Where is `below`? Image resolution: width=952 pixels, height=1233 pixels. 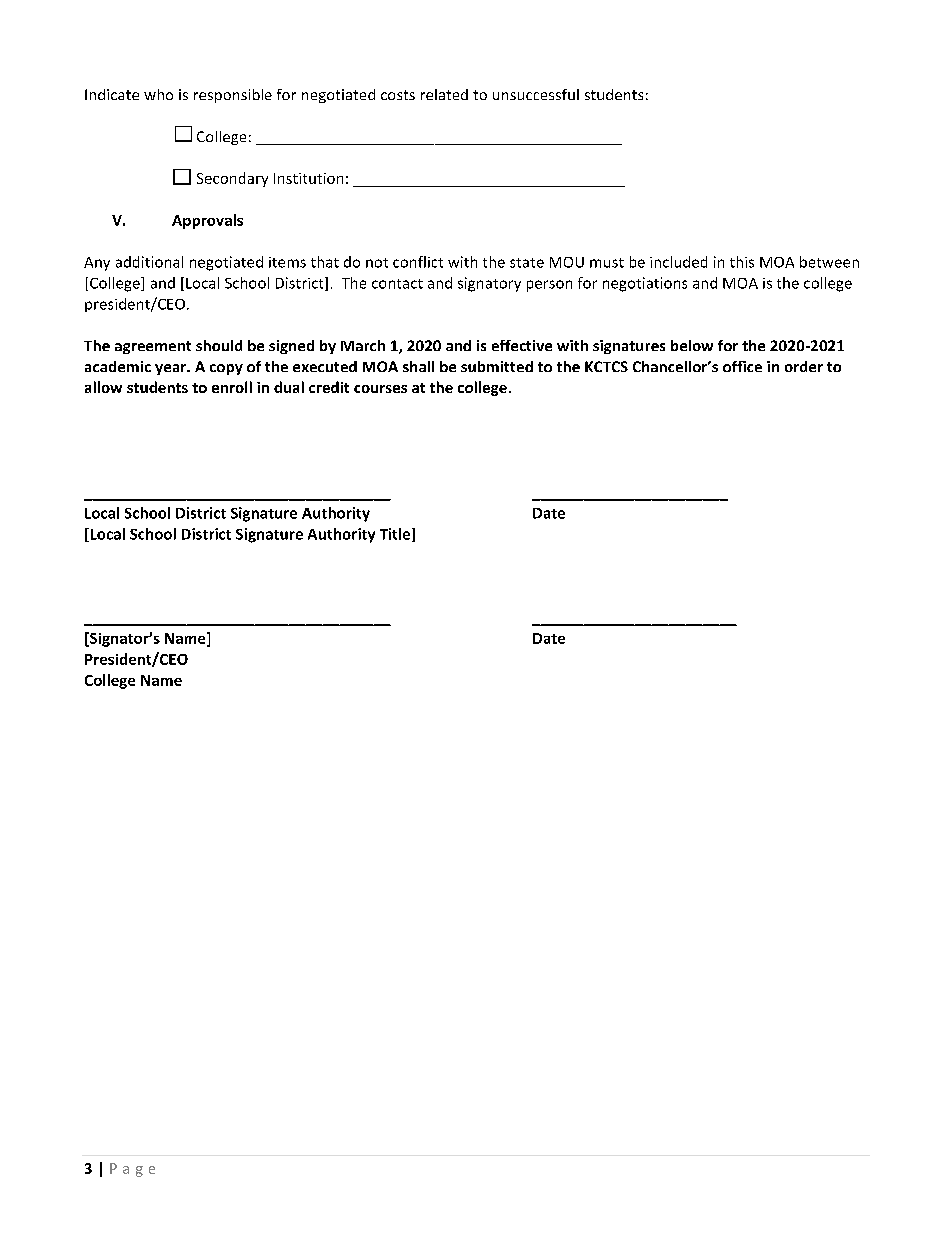
below is located at coordinates (692, 345).
